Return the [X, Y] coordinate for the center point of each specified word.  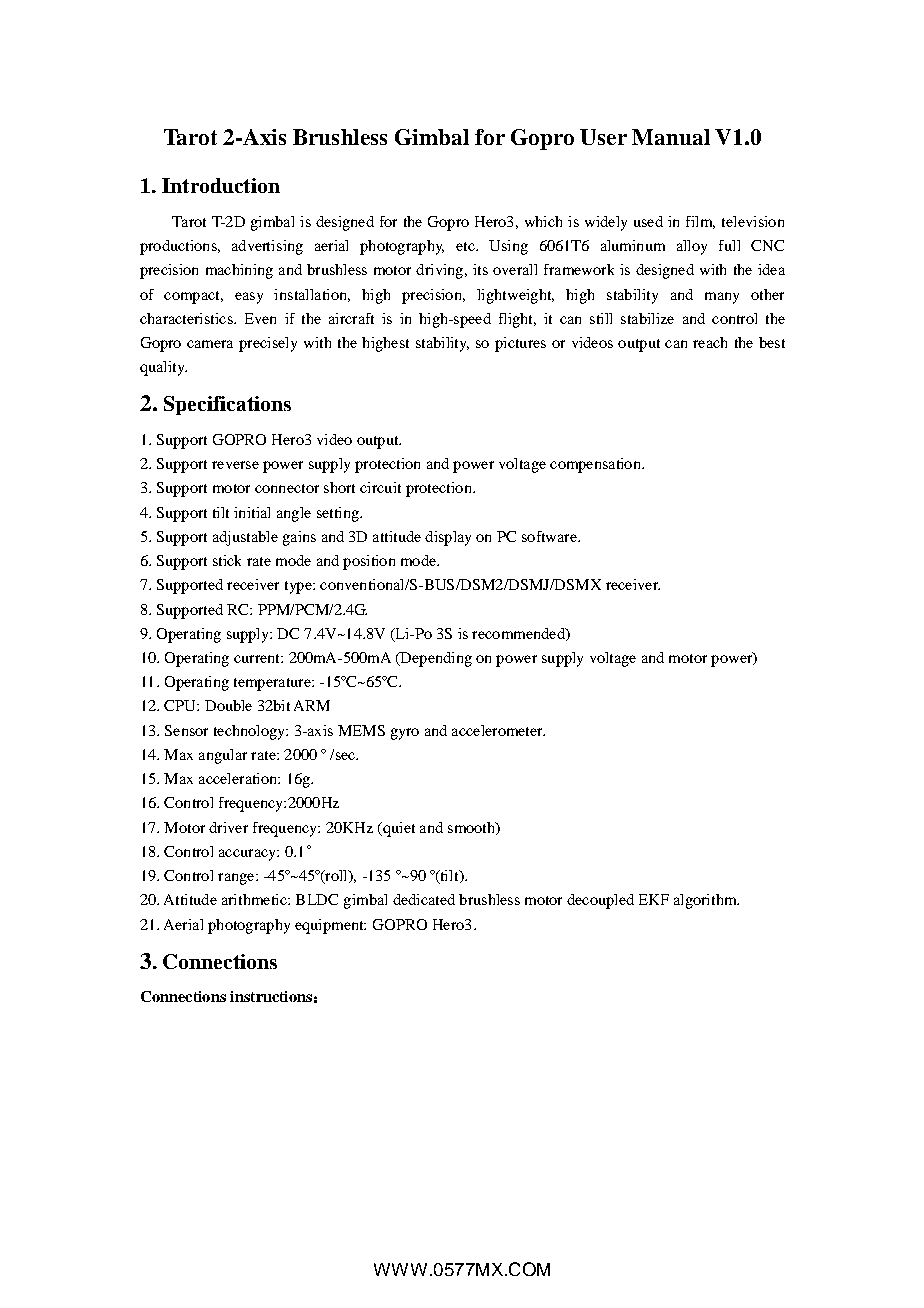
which [543, 221]
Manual [671, 137]
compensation [596, 465]
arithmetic [255, 899]
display [448, 538]
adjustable [245, 538]
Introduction [221, 185]
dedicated [424, 899]
